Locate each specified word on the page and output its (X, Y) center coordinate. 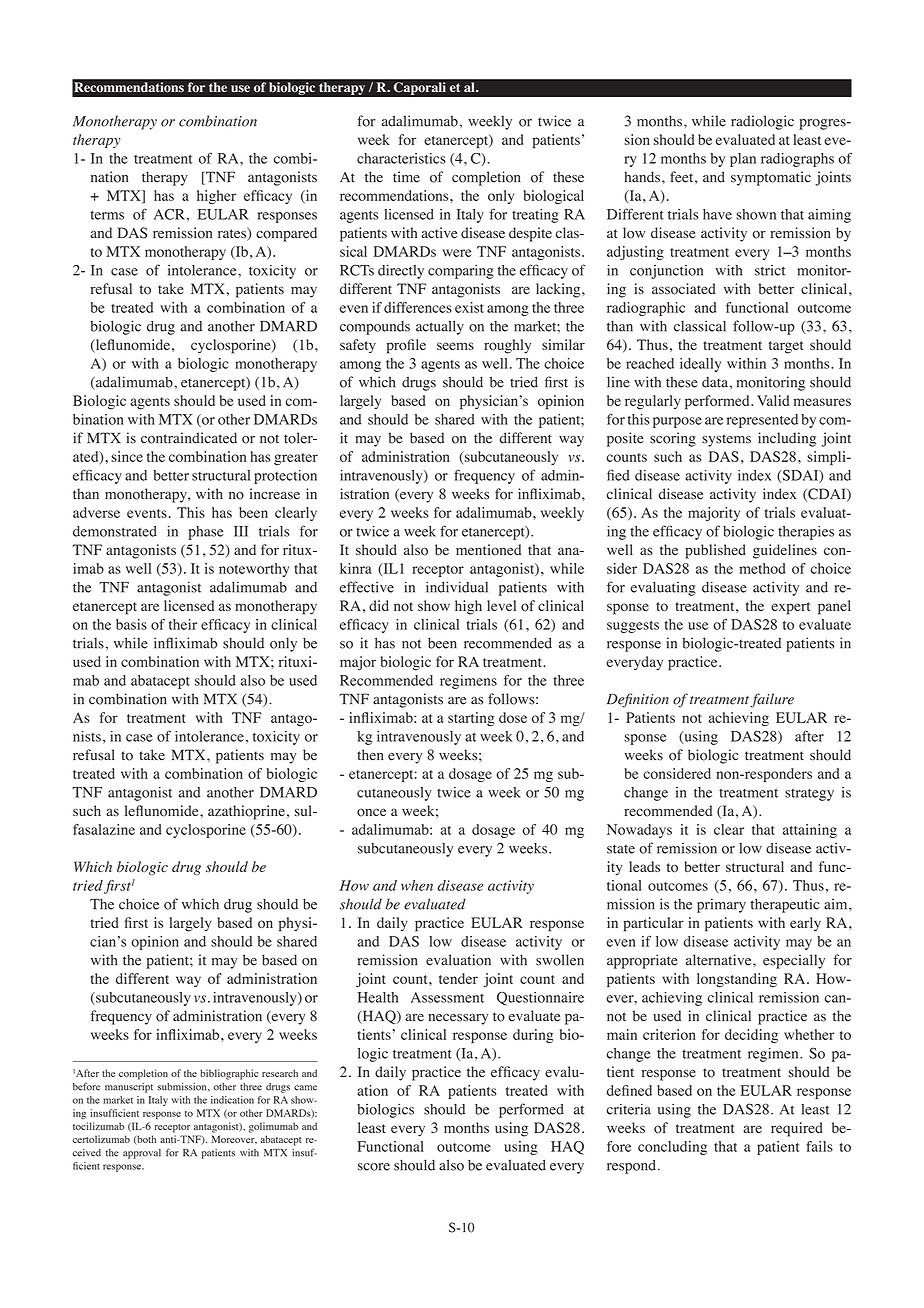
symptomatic (771, 178)
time (406, 177)
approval (142, 1154)
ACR (169, 214)
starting (471, 719)
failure (772, 700)
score (374, 1167)
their (183, 624)
